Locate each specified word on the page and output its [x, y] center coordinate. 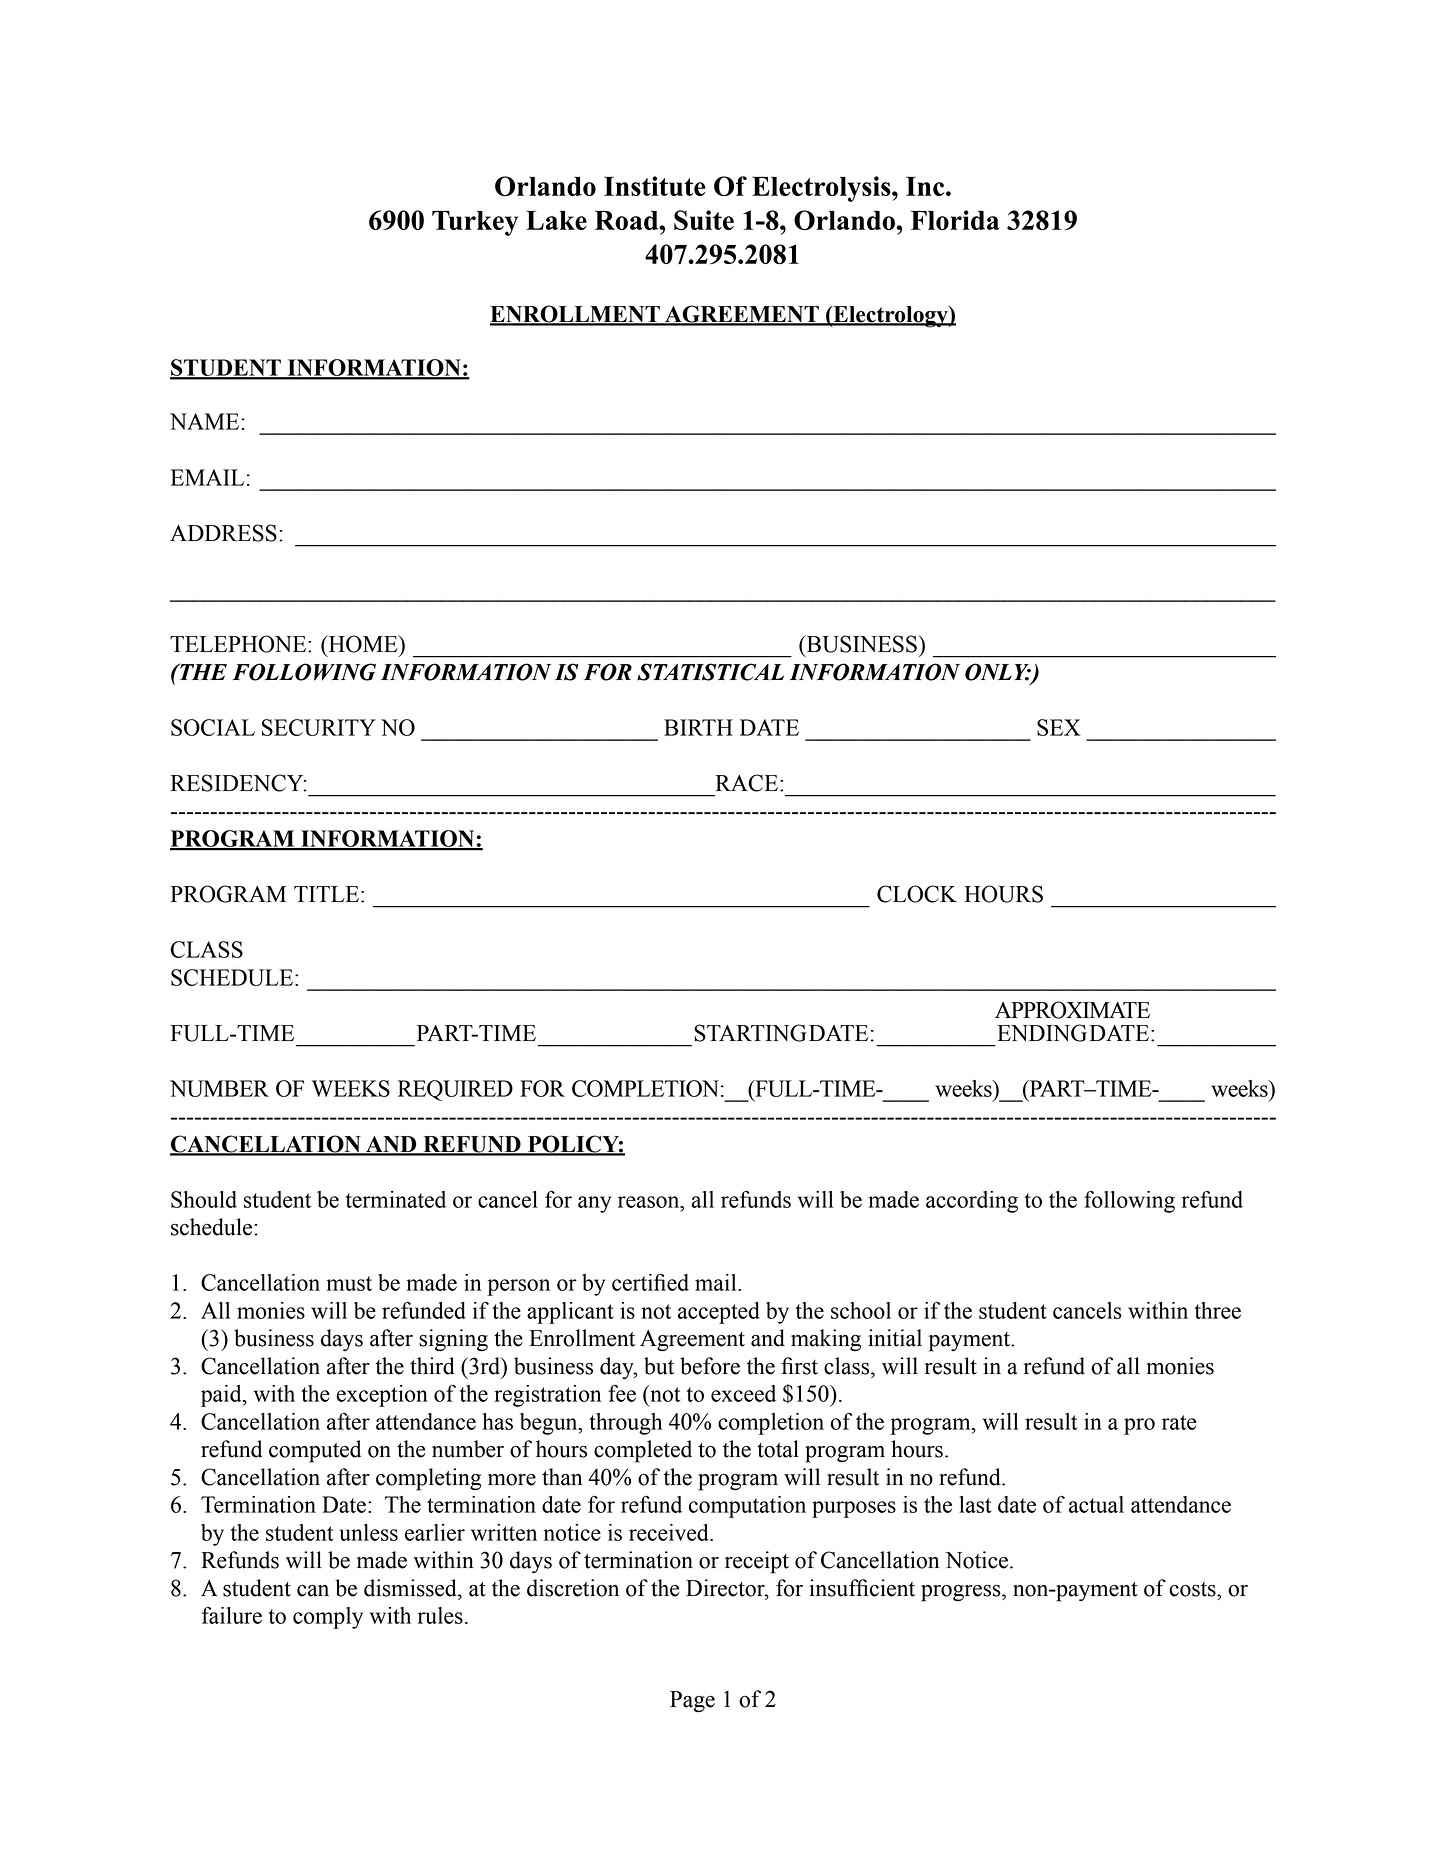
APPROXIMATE [1072, 1010]
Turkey [475, 223]
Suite [704, 220]
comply [328, 1618]
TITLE [326, 894]
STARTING [750, 1033]
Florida [955, 220]
